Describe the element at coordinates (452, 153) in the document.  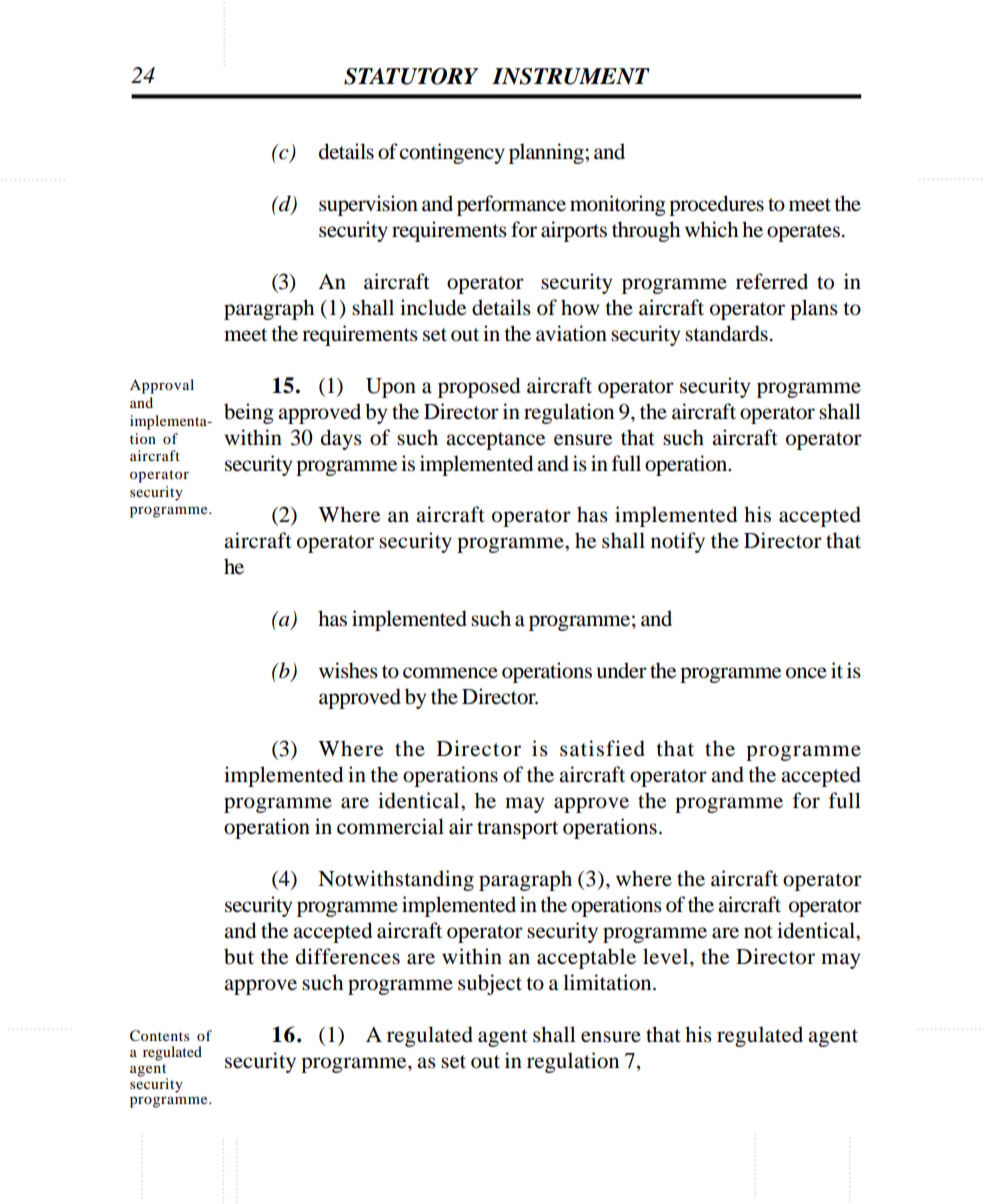
I see `contingency` at that location.
